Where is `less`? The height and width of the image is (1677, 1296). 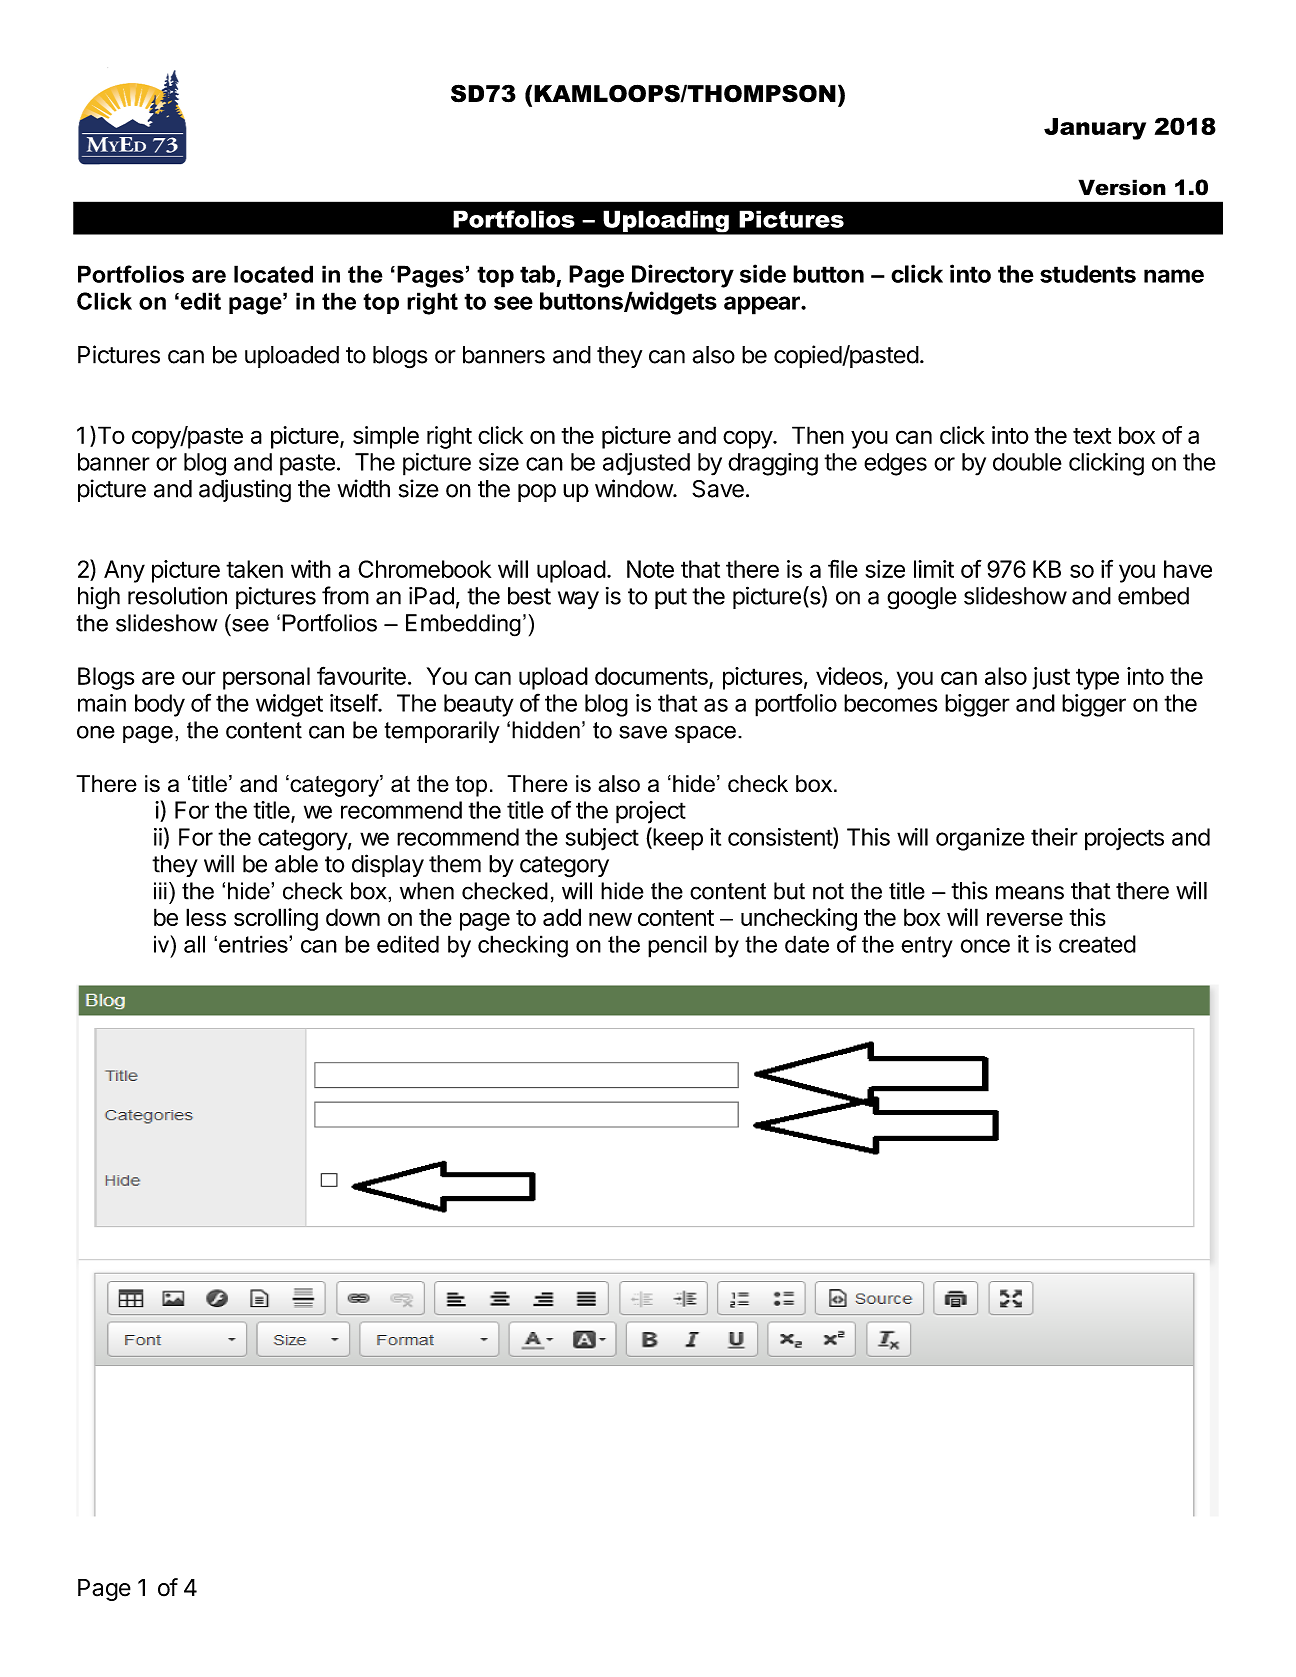 less is located at coordinates (206, 917).
